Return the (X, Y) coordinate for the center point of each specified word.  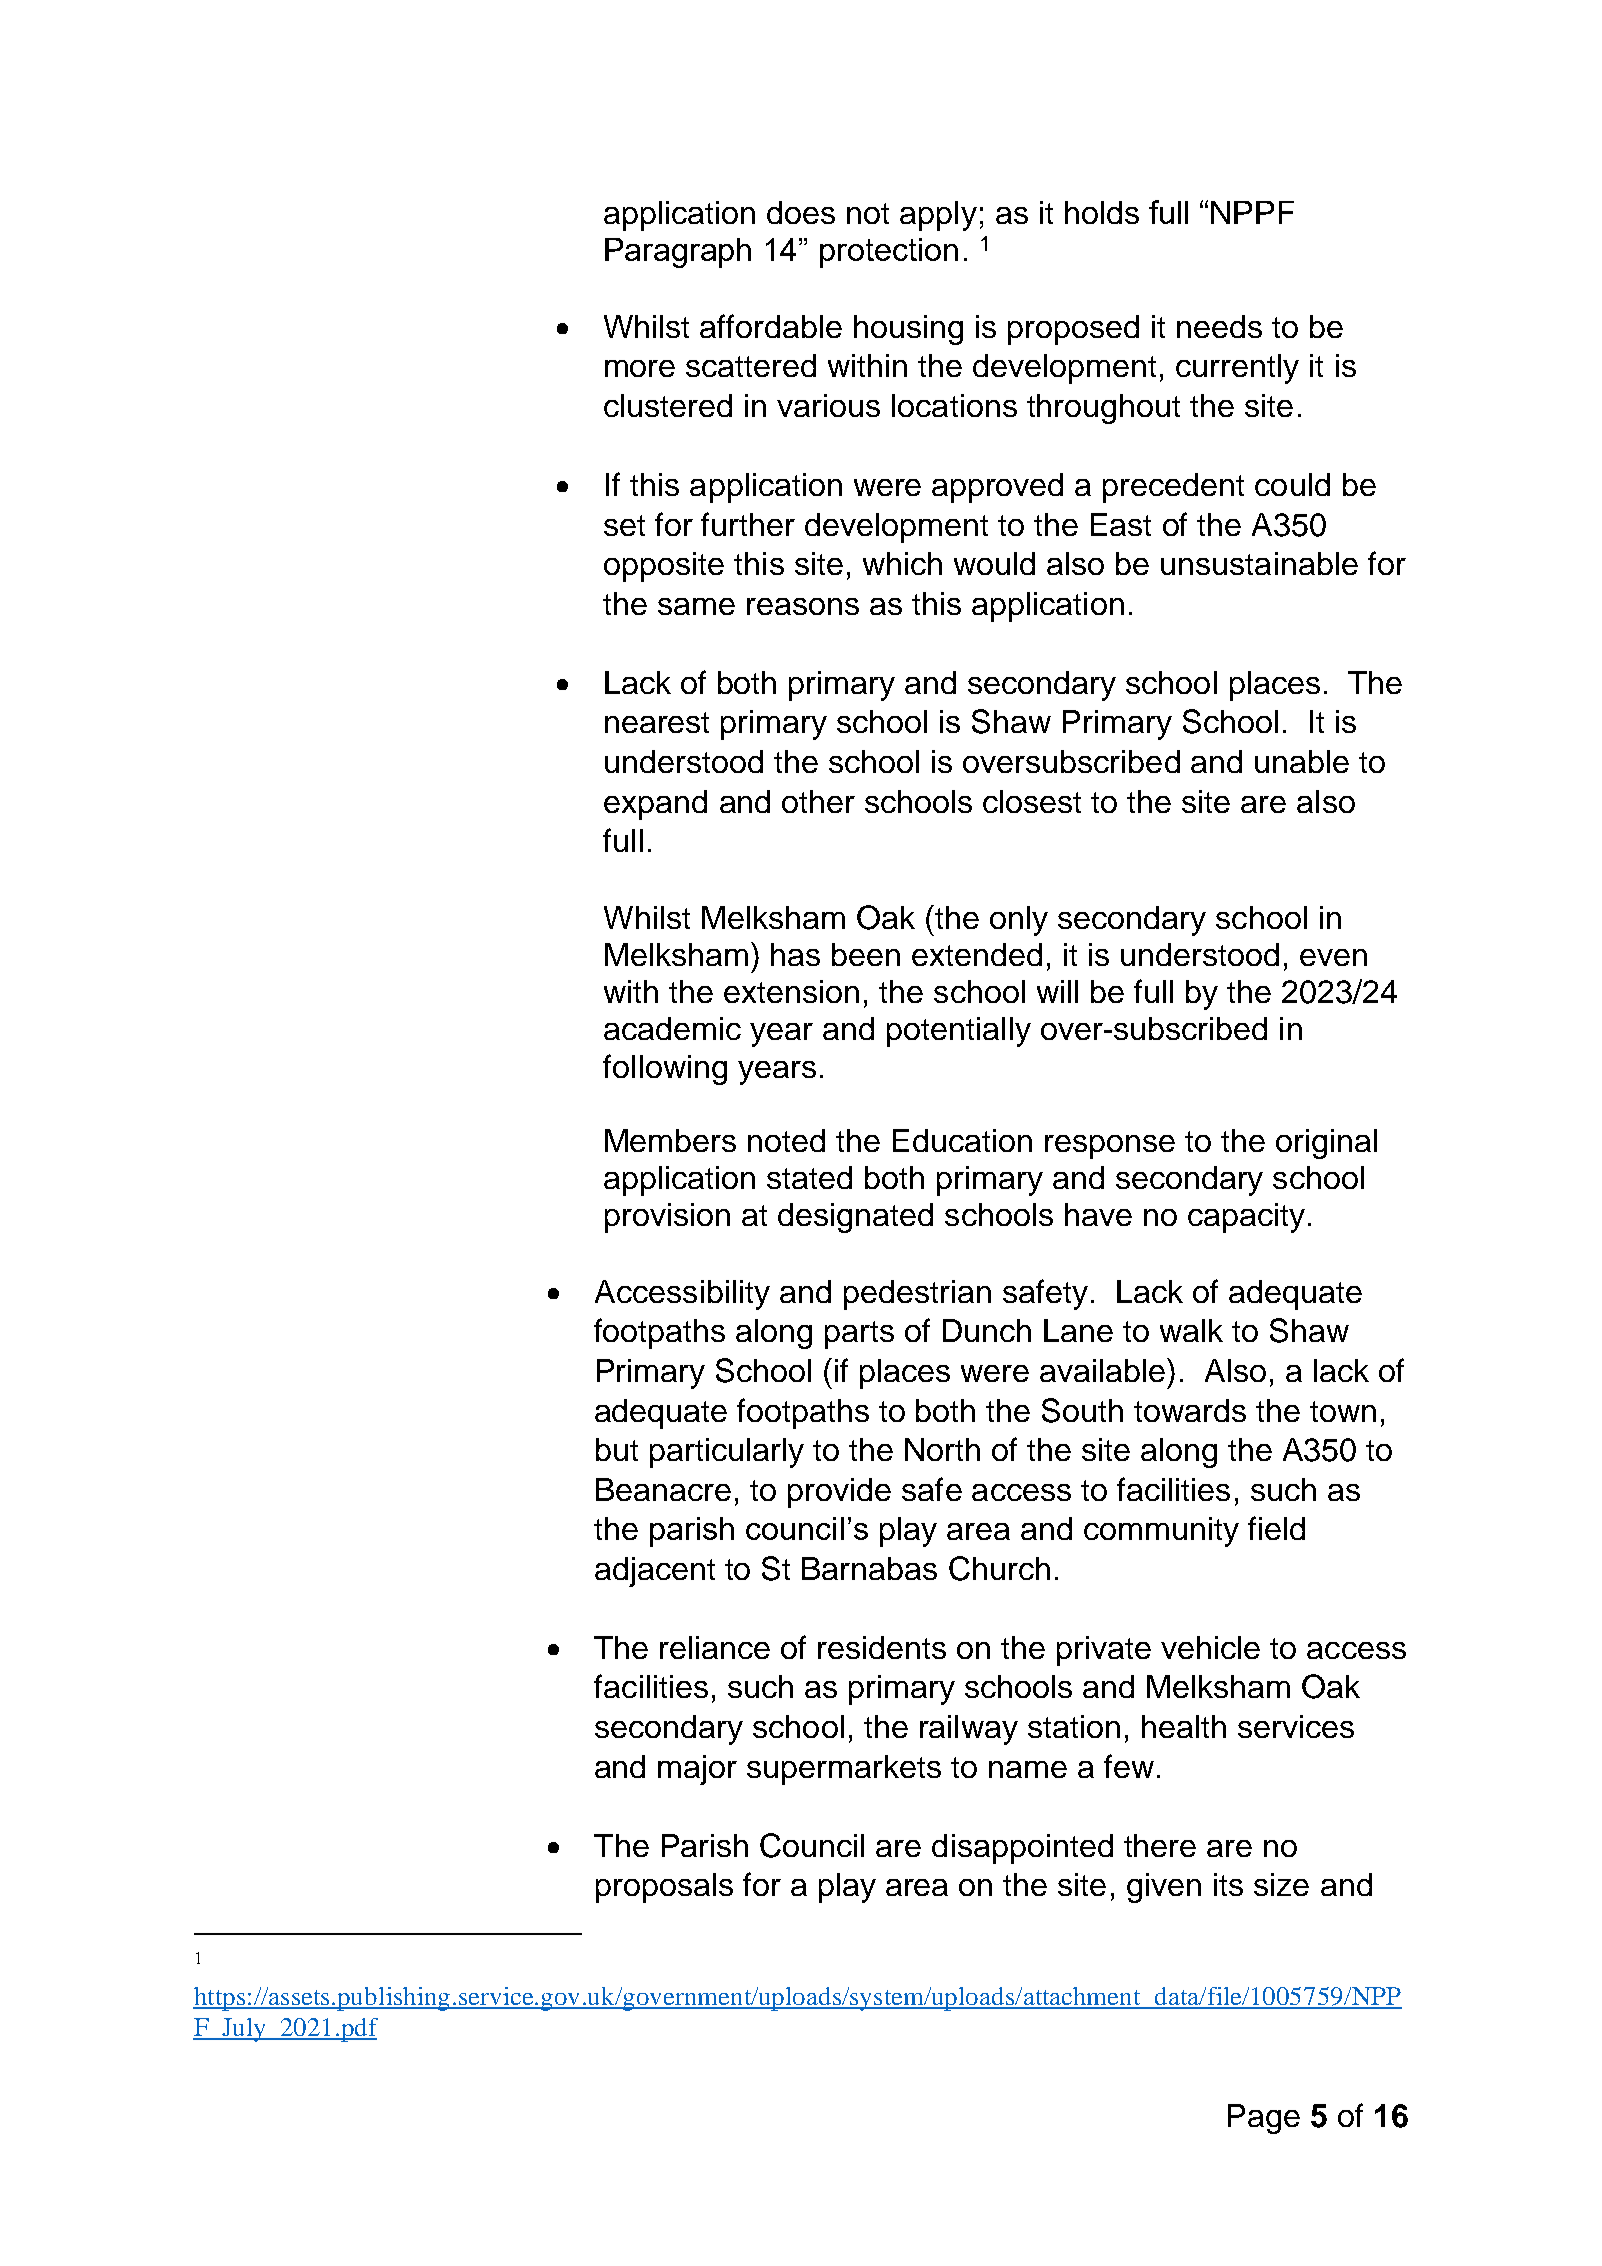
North (942, 1449)
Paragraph (678, 253)
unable (1302, 761)
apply (938, 216)
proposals (664, 1888)
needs (1219, 326)
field (1276, 1528)
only (1019, 921)
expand (655, 805)
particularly (727, 1453)
